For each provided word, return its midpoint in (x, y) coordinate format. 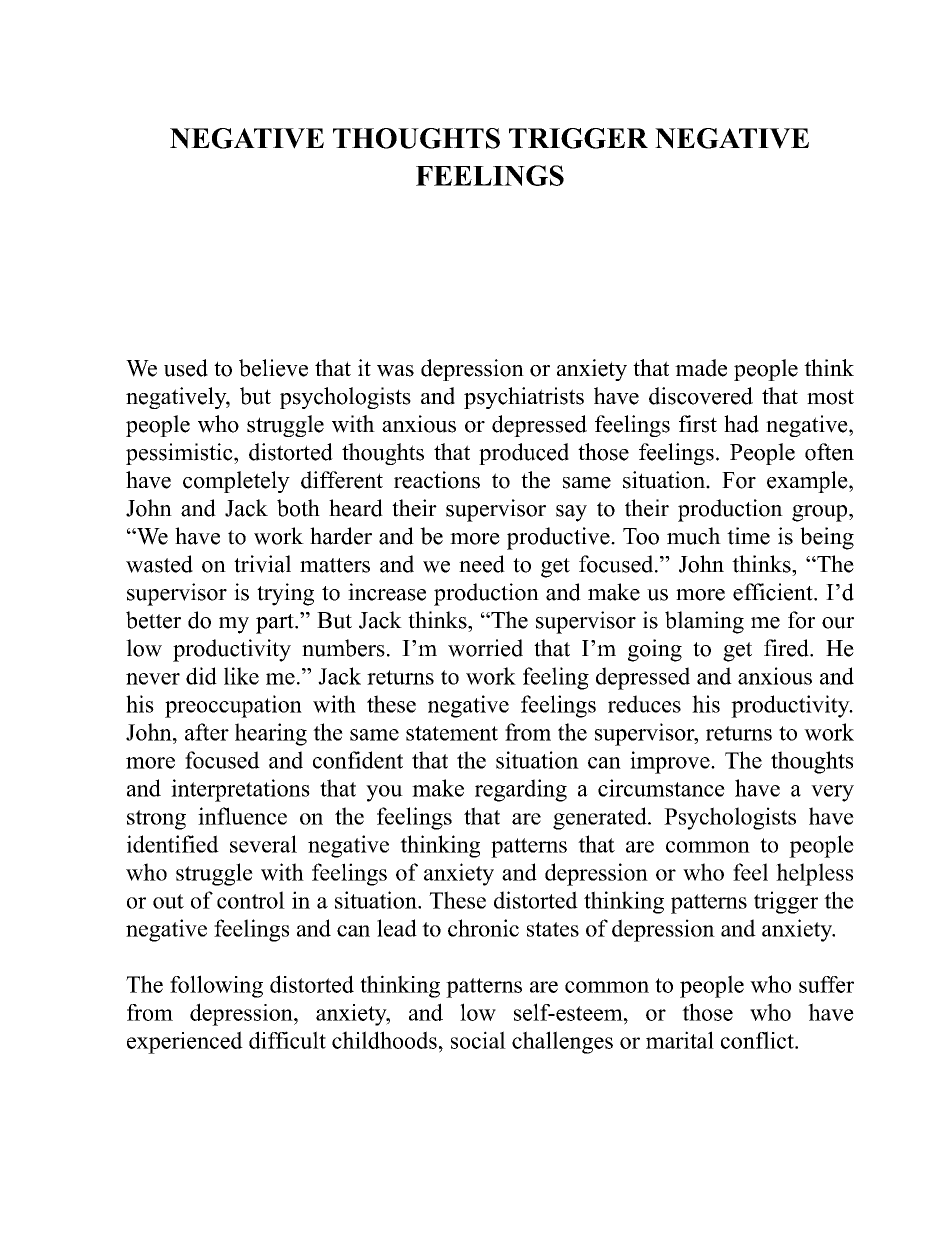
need (482, 564)
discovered (701, 396)
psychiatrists (524, 398)
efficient (774, 592)
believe (273, 368)
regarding (521, 790)
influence (242, 816)
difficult (287, 1040)
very (832, 793)
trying (285, 594)
